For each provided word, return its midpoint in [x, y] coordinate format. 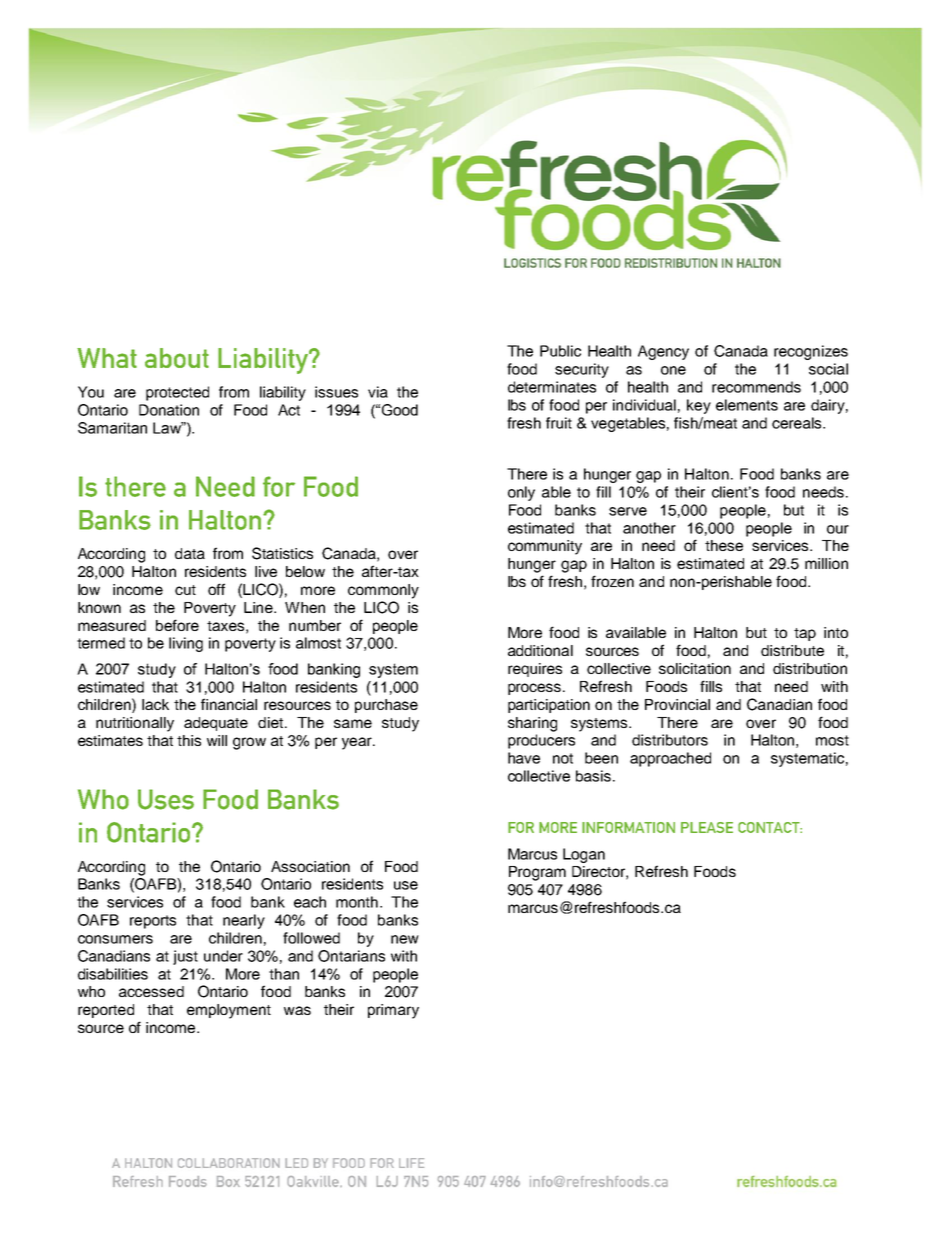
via [378, 392]
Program [537, 873]
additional [540, 650]
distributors [670, 740]
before [177, 625]
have [524, 758]
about [177, 358]
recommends [756, 387]
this [189, 740]
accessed [151, 991]
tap [805, 634]
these [724, 545]
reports [153, 922]
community [545, 547]
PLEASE [707, 827]
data [190, 553]
